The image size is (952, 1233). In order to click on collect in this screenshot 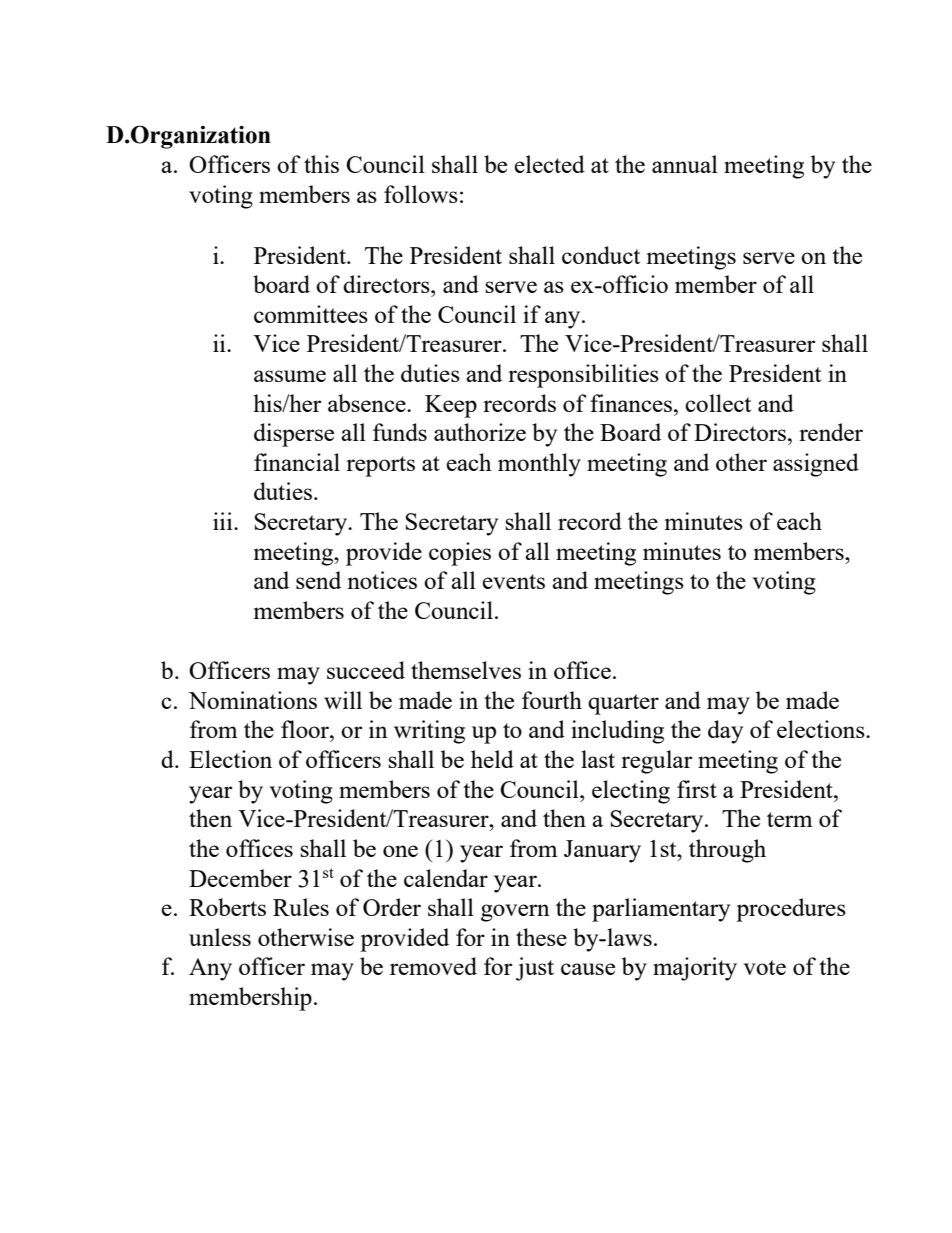, I will do `click(718, 403)`.
